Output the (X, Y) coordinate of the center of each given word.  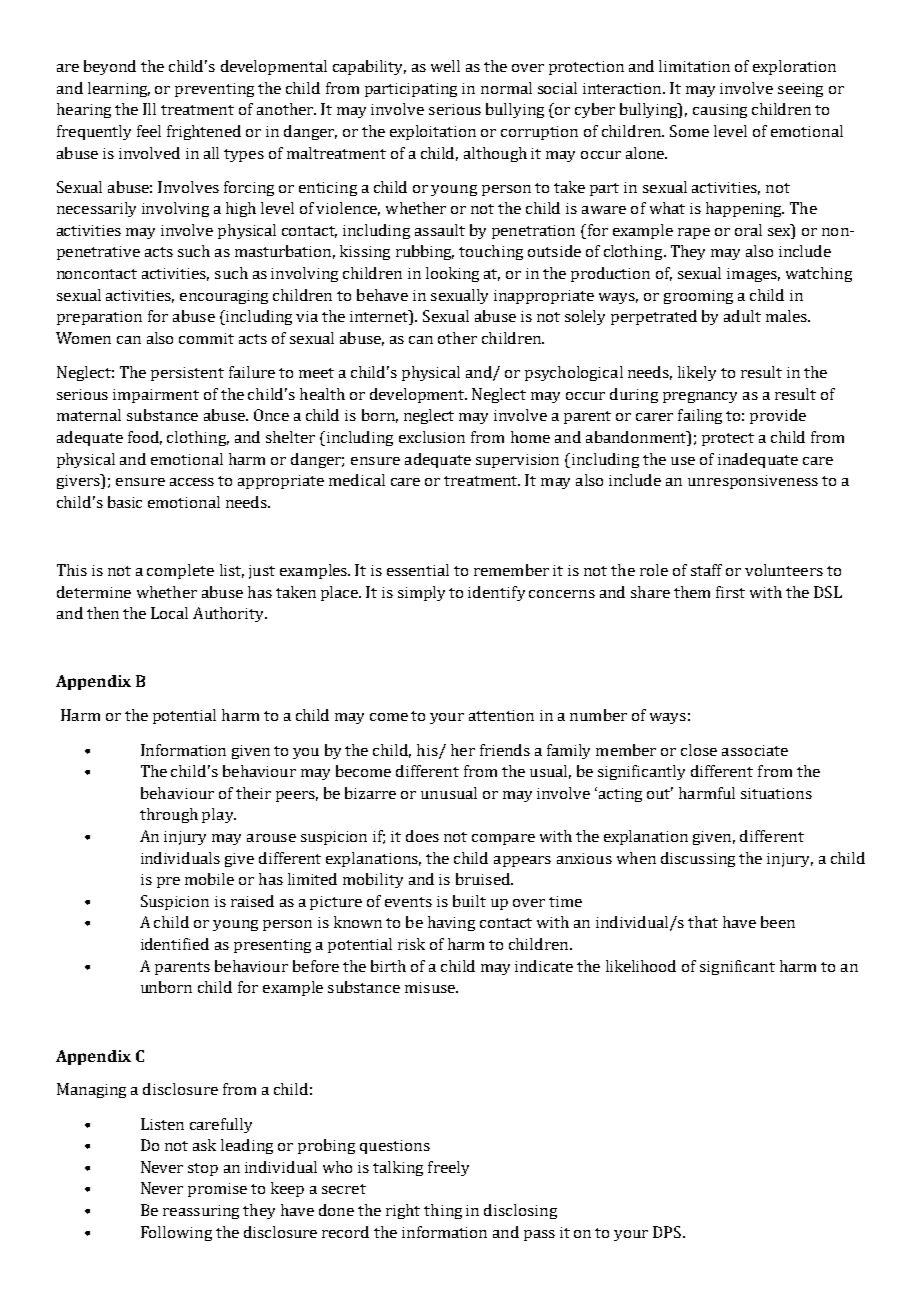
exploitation (433, 132)
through (169, 815)
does (422, 836)
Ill (149, 109)
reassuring (201, 1212)
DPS (668, 1232)
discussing (698, 859)
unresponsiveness (753, 482)
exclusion (432, 437)
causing (720, 111)
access (192, 482)
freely (448, 1168)
